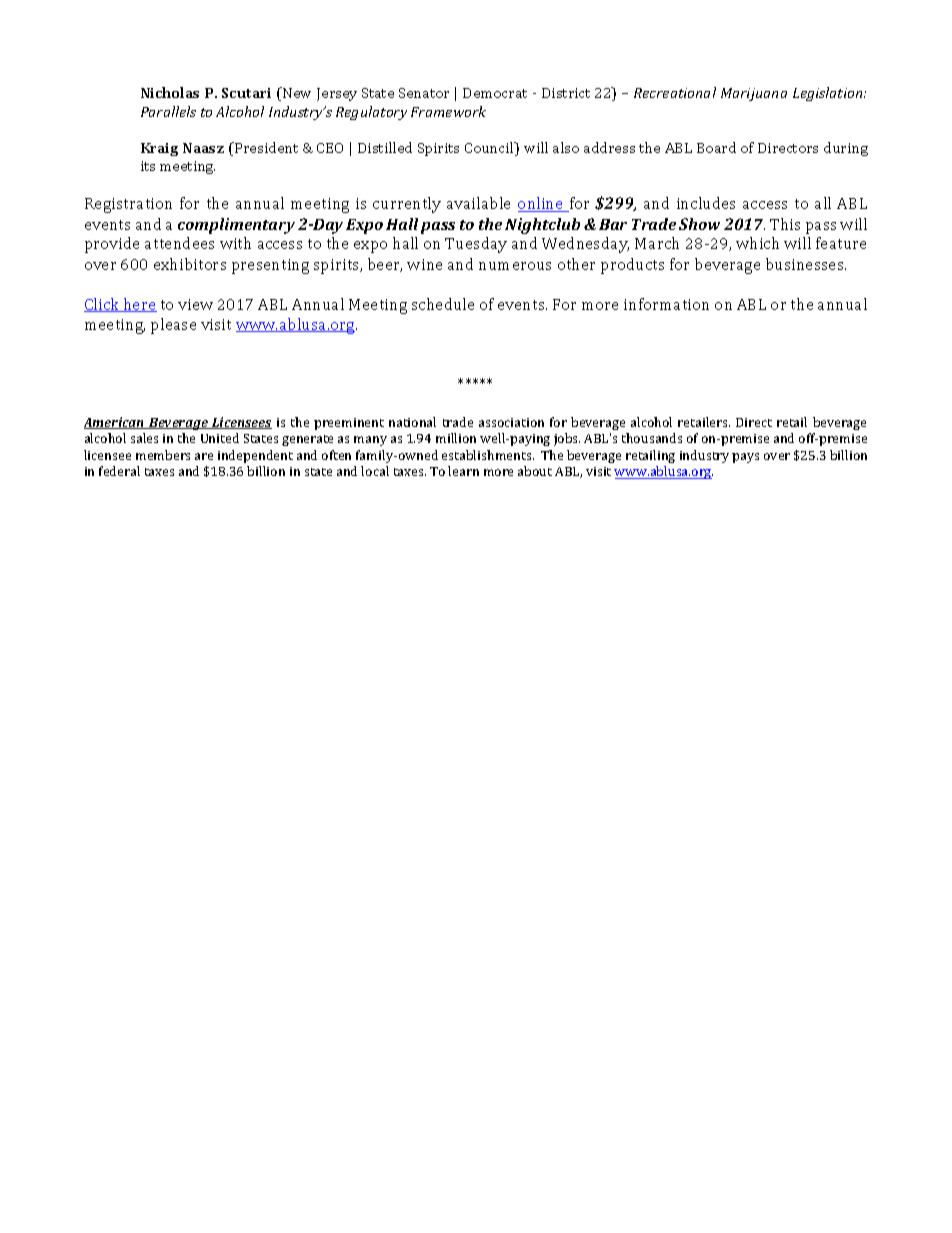 The width and height of the screenshot is (952, 1233). Describe the element at coordinates (448, 111) in the screenshot. I see `Framework` at that location.
